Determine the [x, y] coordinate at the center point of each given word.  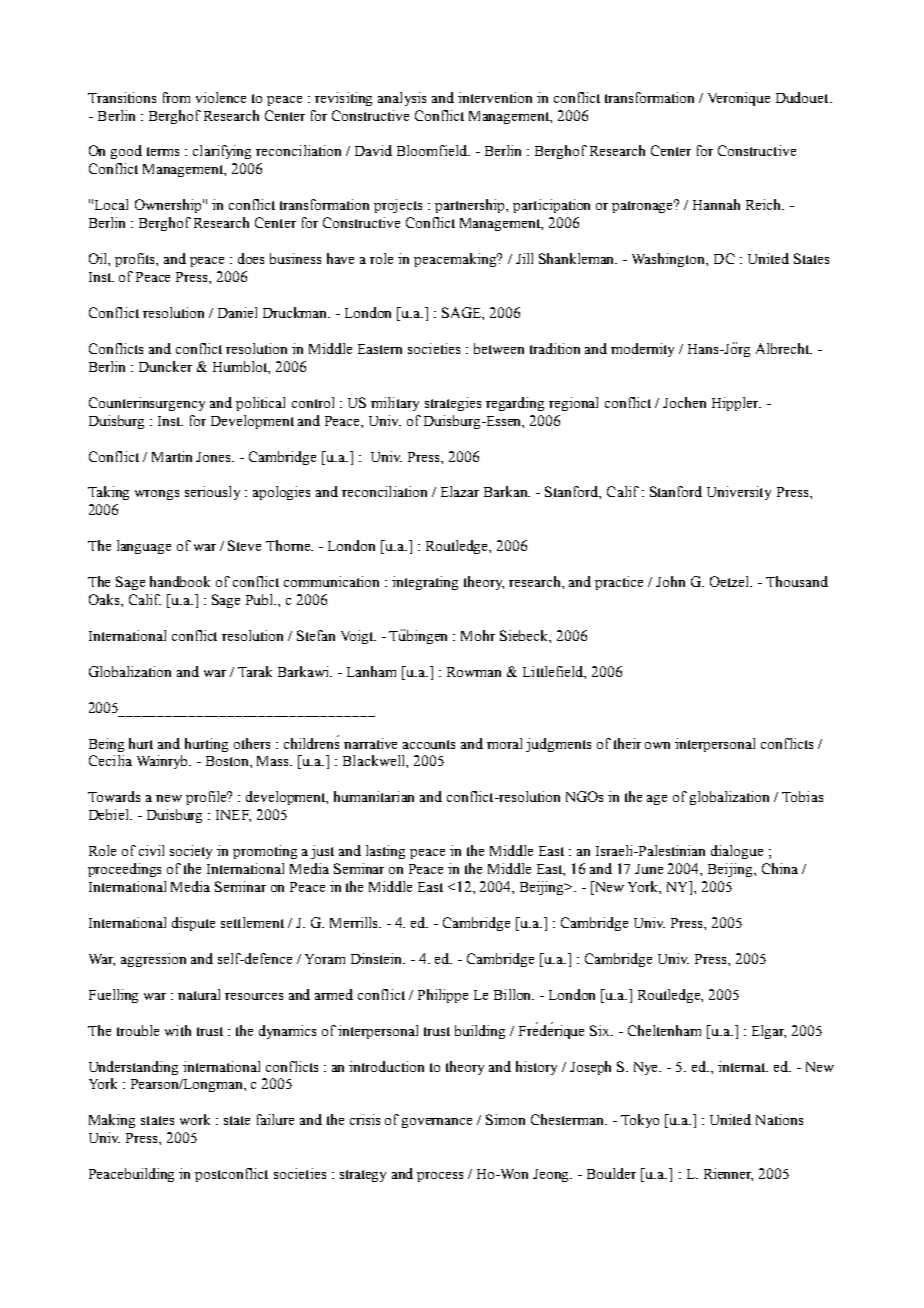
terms [163, 151]
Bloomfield [433, 150]
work [195, 1119]
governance [437, 1123]
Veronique [739, 99]
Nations [779, 1119]
